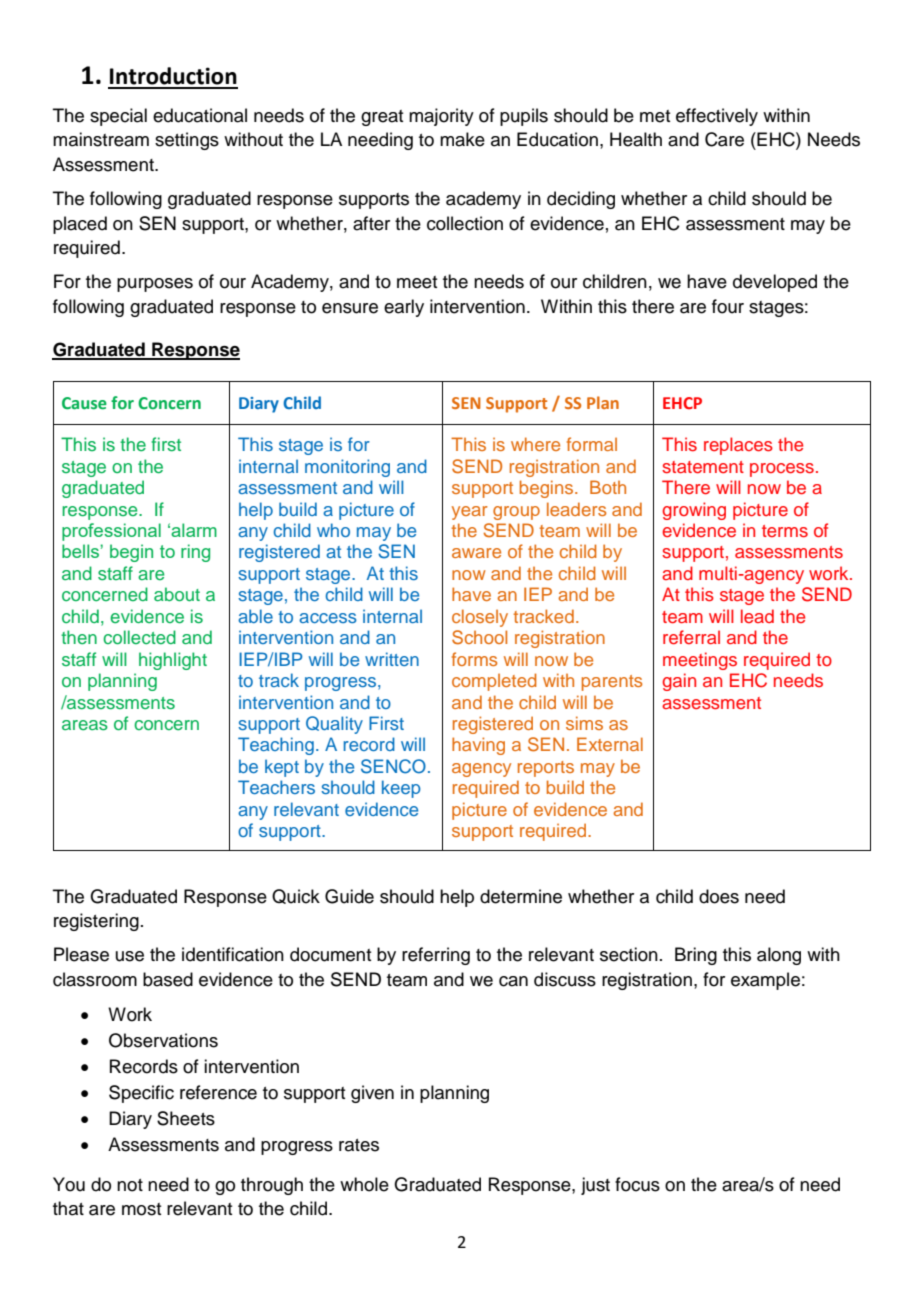 This screenshot has width=924, height=1308. What do you see at coordinates (401, 789) in the screenshot?
I see `keep` at bounding box center [401, 789].
